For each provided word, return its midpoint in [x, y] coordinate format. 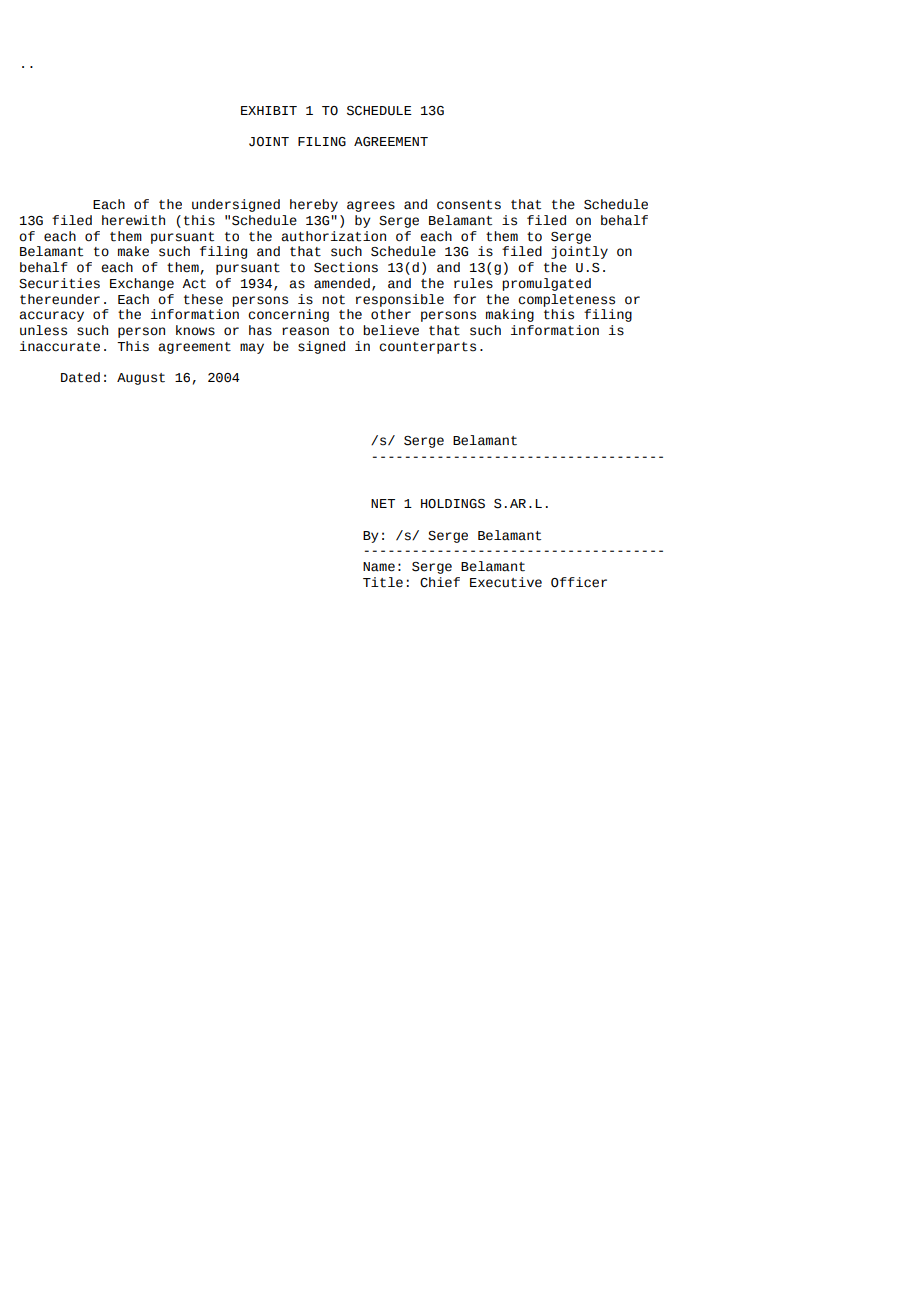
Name [379, 567]
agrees [371, 206]
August [141, 379]
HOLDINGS [453, 504]
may [252, 348]
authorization [333, 236]
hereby [314, 205]
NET [383, 503]
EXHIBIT [269, 110]
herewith [133, 220]
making [510, 315]
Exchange [142, 284]
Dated [80, 377]
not [333, 300]
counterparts [427, 348]
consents [469, 205]
